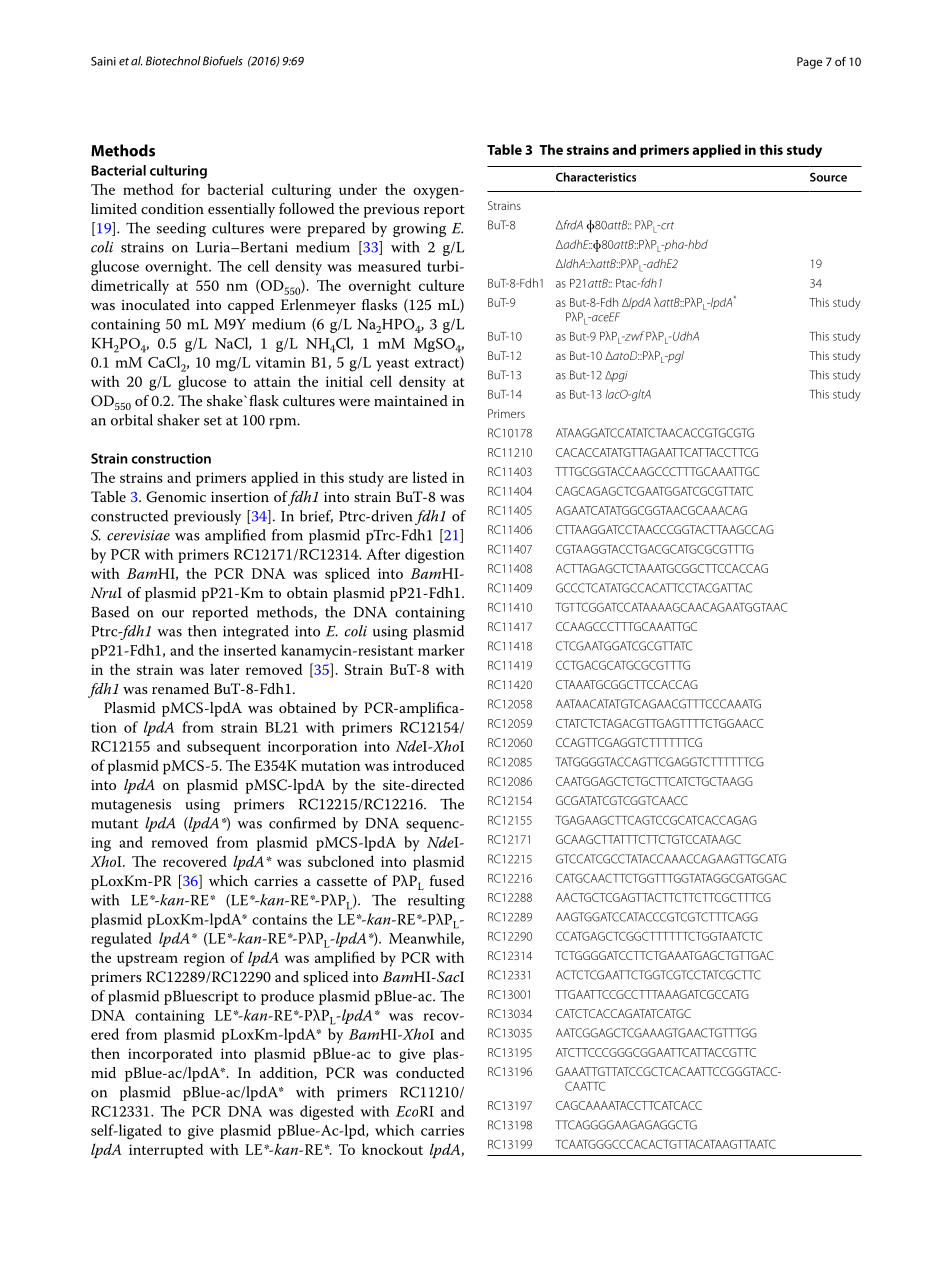  I want to click on conducted, so click(430, 1072).
